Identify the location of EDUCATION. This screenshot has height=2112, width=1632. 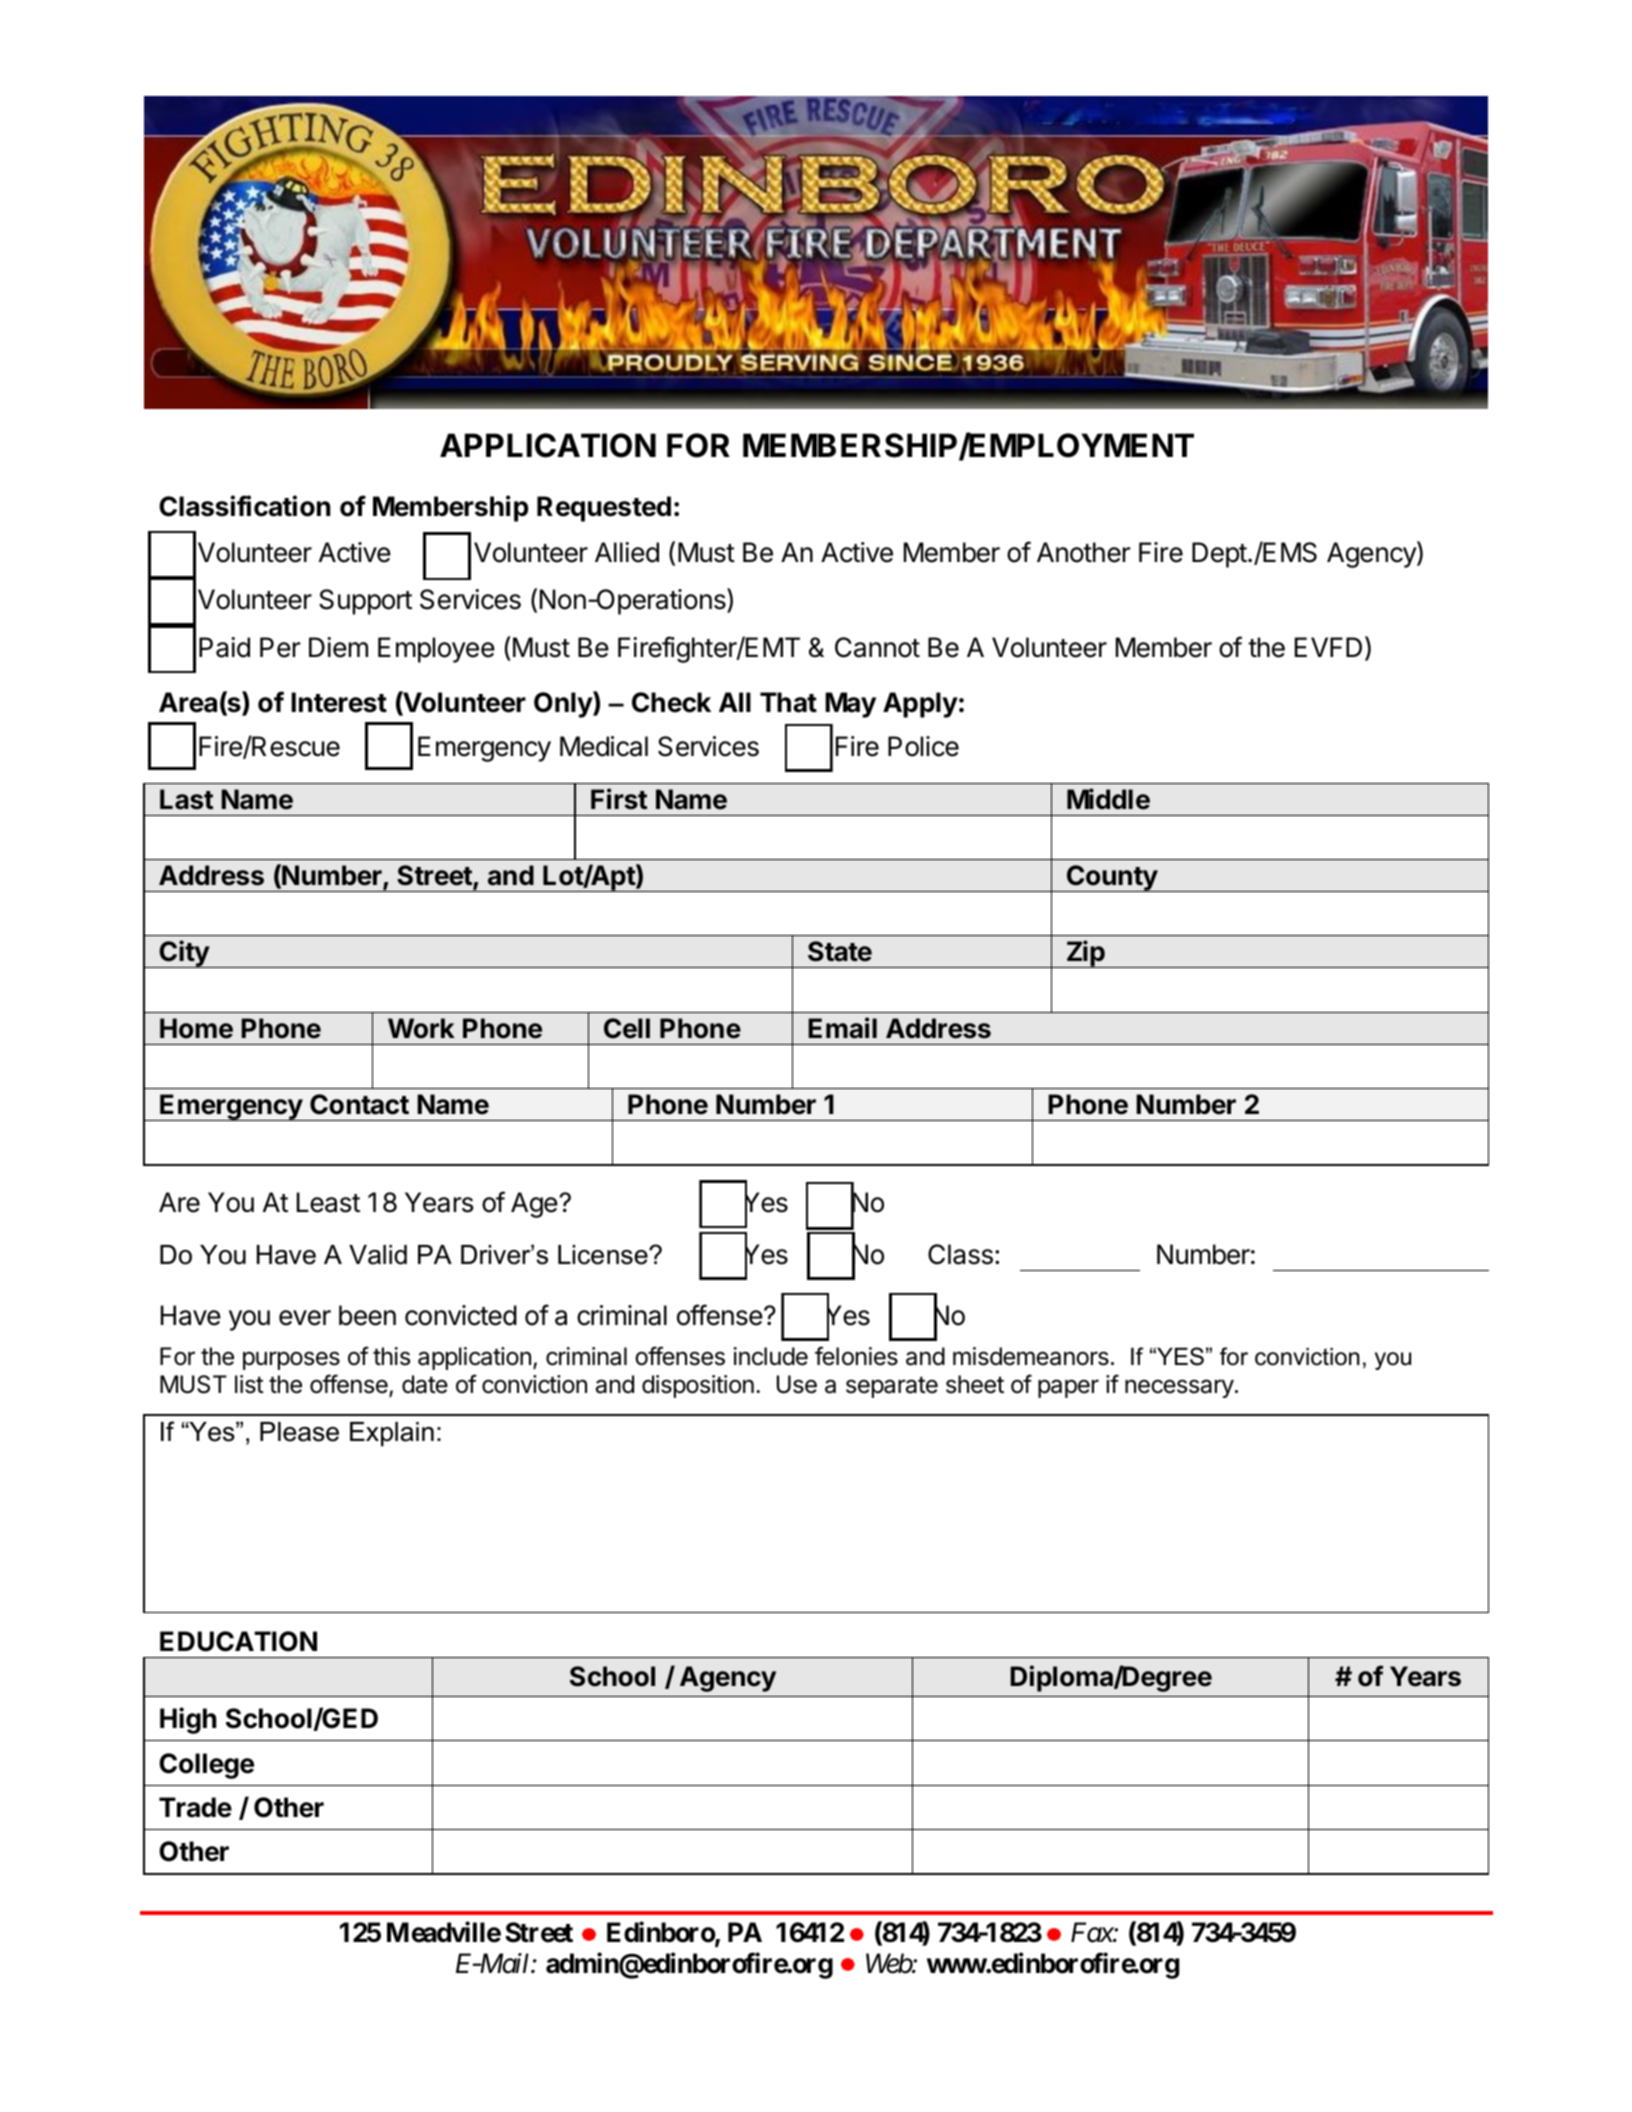
(238, 1641).
